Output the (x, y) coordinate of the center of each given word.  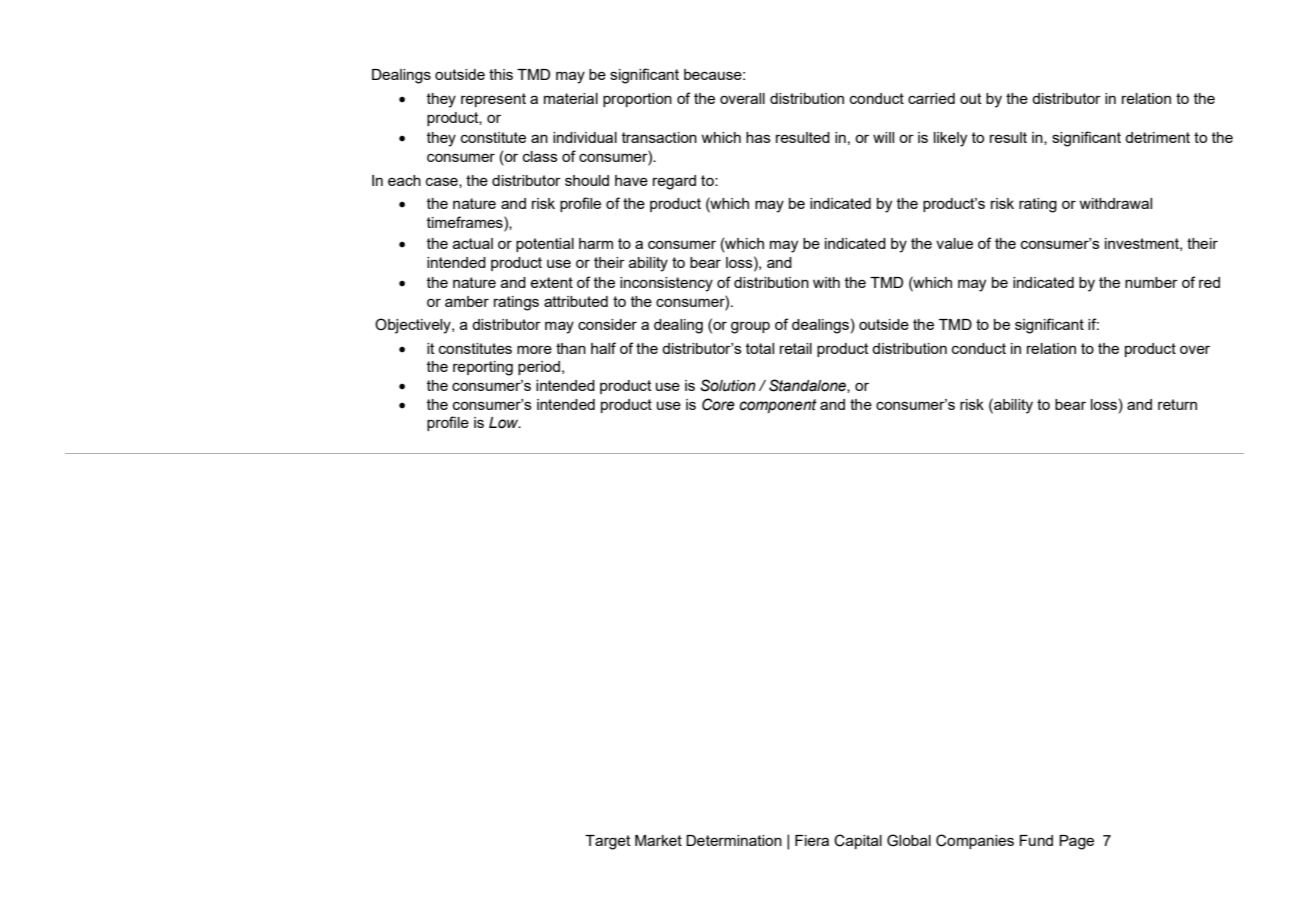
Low (505, 423)
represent (493, 100)
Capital (858, 841)
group (750, 327)
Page (1076, 842)
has (758, 137)
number (1151, 282)
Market (658, 840)
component (778, 406)
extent (551, 282)
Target (608, 842)
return (1177, 404)
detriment (1157, 137)
